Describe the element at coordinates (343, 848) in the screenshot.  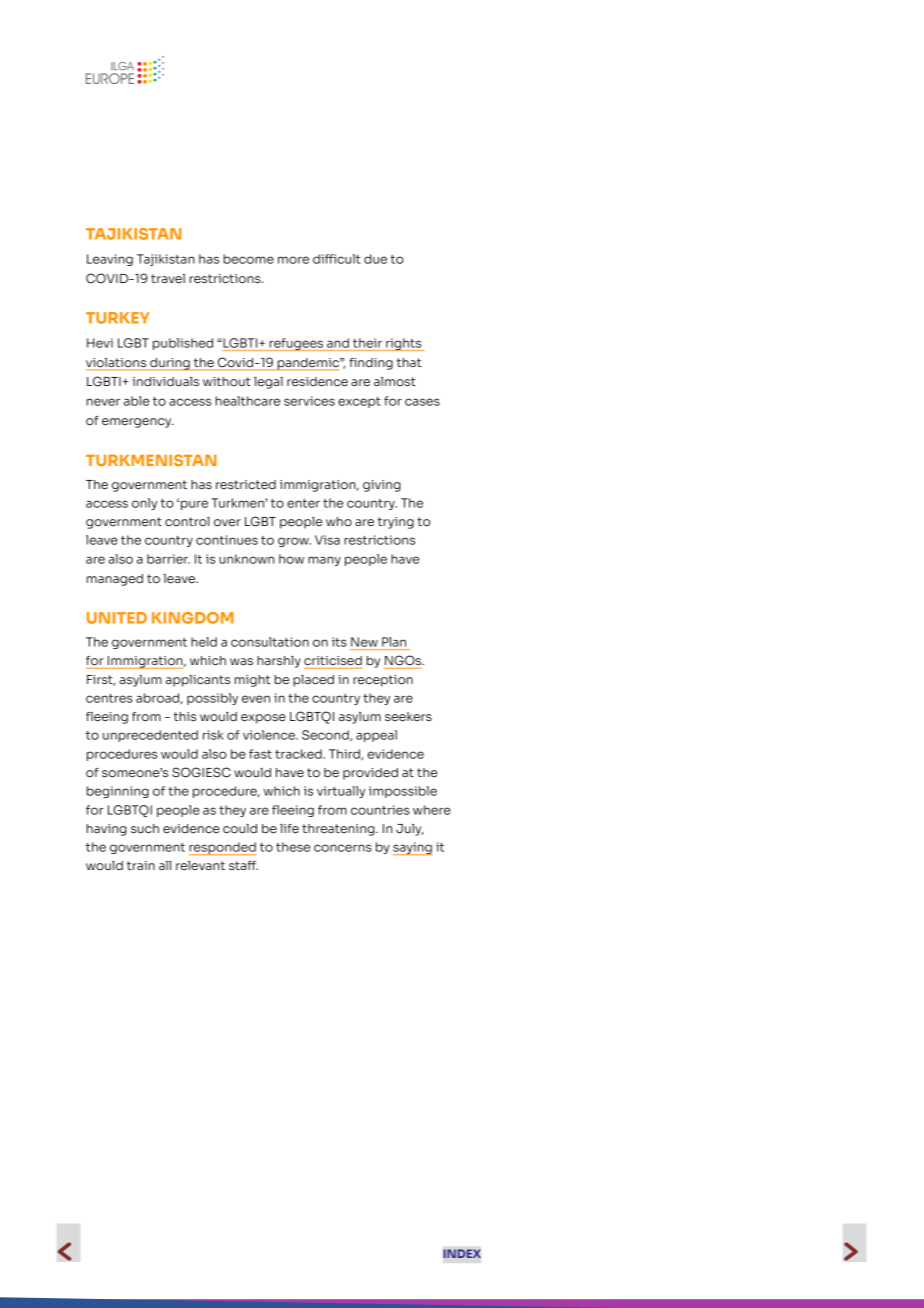
I see `concerns` at that location.
